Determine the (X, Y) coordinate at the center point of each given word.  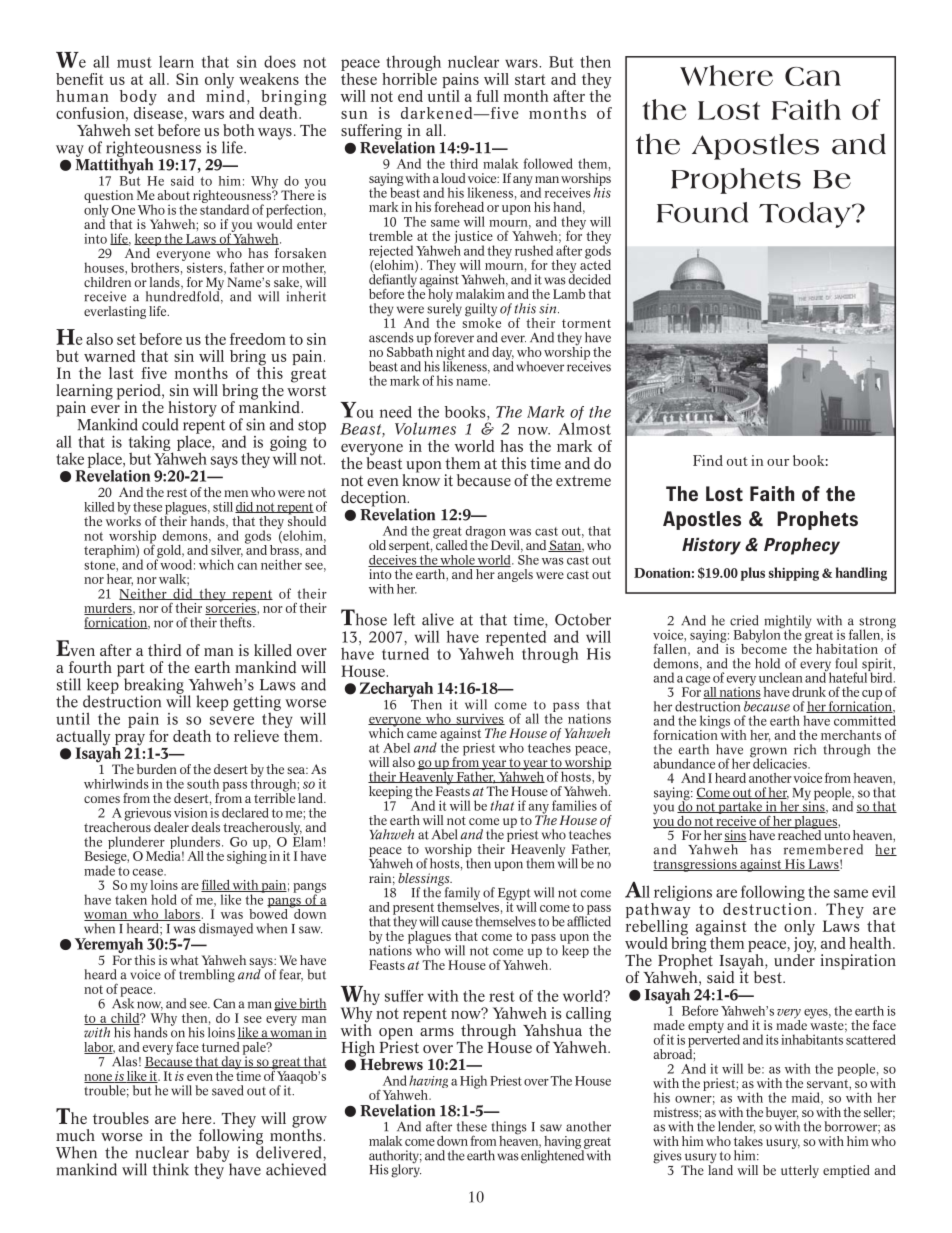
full (487, 96)
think (170, 1169)
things (509, 1129)
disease (158, 111)
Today (806, 215)
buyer (782, 1115)
